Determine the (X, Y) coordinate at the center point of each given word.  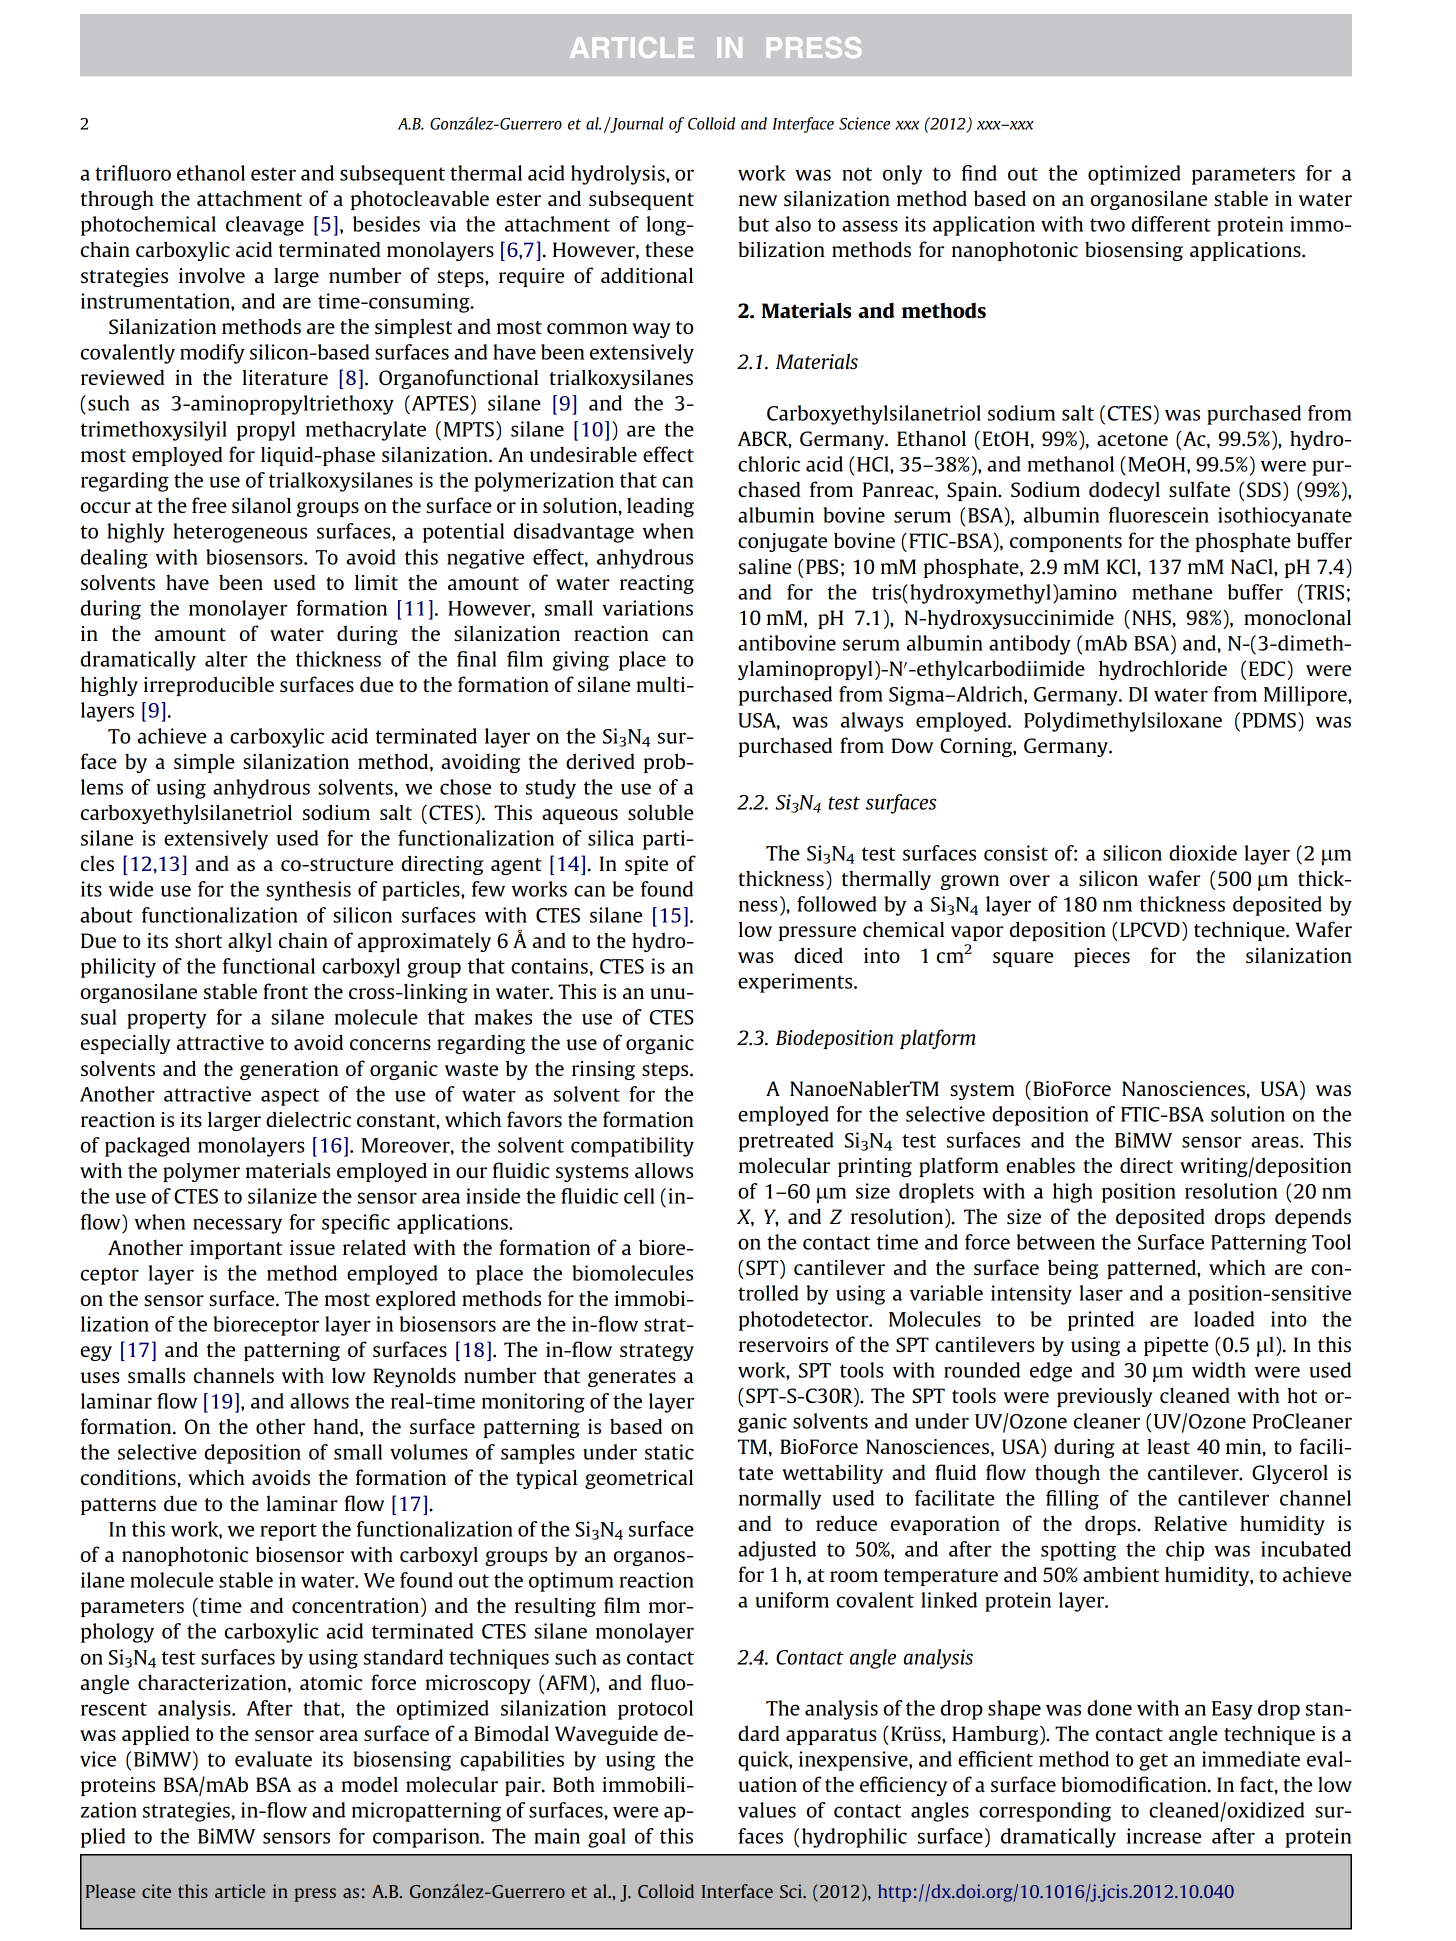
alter (226, 659)
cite (156, 1891)
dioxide (1203, 853)
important (236, 1249)
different (1171, 224)
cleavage (265, 226)
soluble (660, 812)
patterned (1152, 1269)
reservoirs (783, 1344)
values (767, 1810)
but (754, 224)
